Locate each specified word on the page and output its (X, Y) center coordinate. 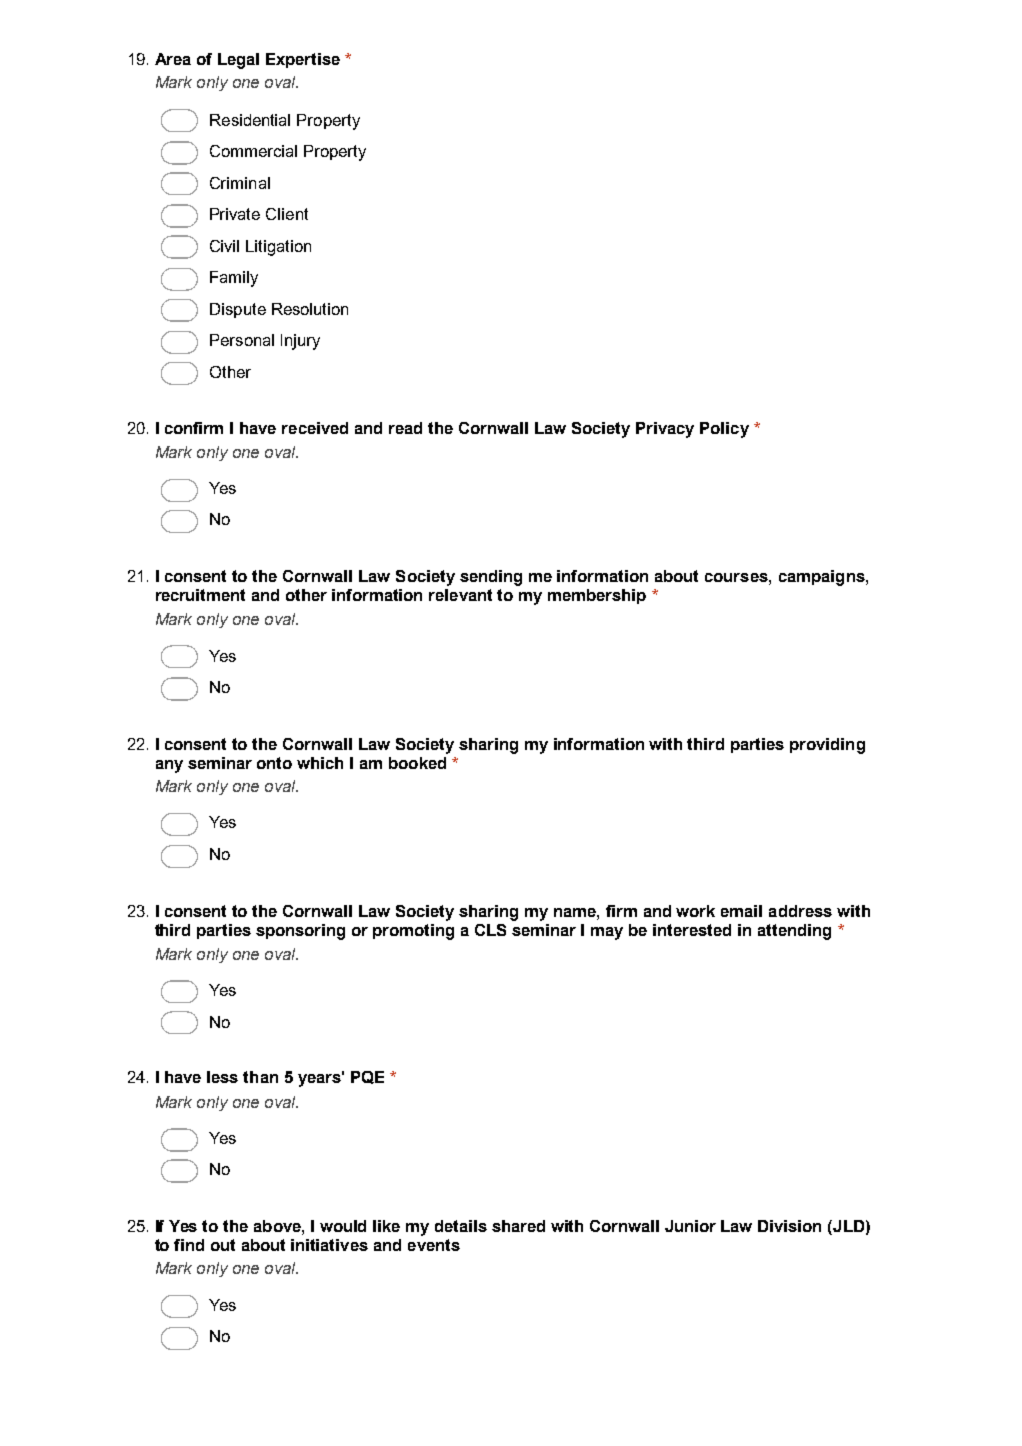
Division (789, 1226)
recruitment (200, 595)
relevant (460, 595)
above (278, 1226)
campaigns (823, 578)
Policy (724, 430)
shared (518, 1226)
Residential (250, 120)
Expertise (303, 60)
